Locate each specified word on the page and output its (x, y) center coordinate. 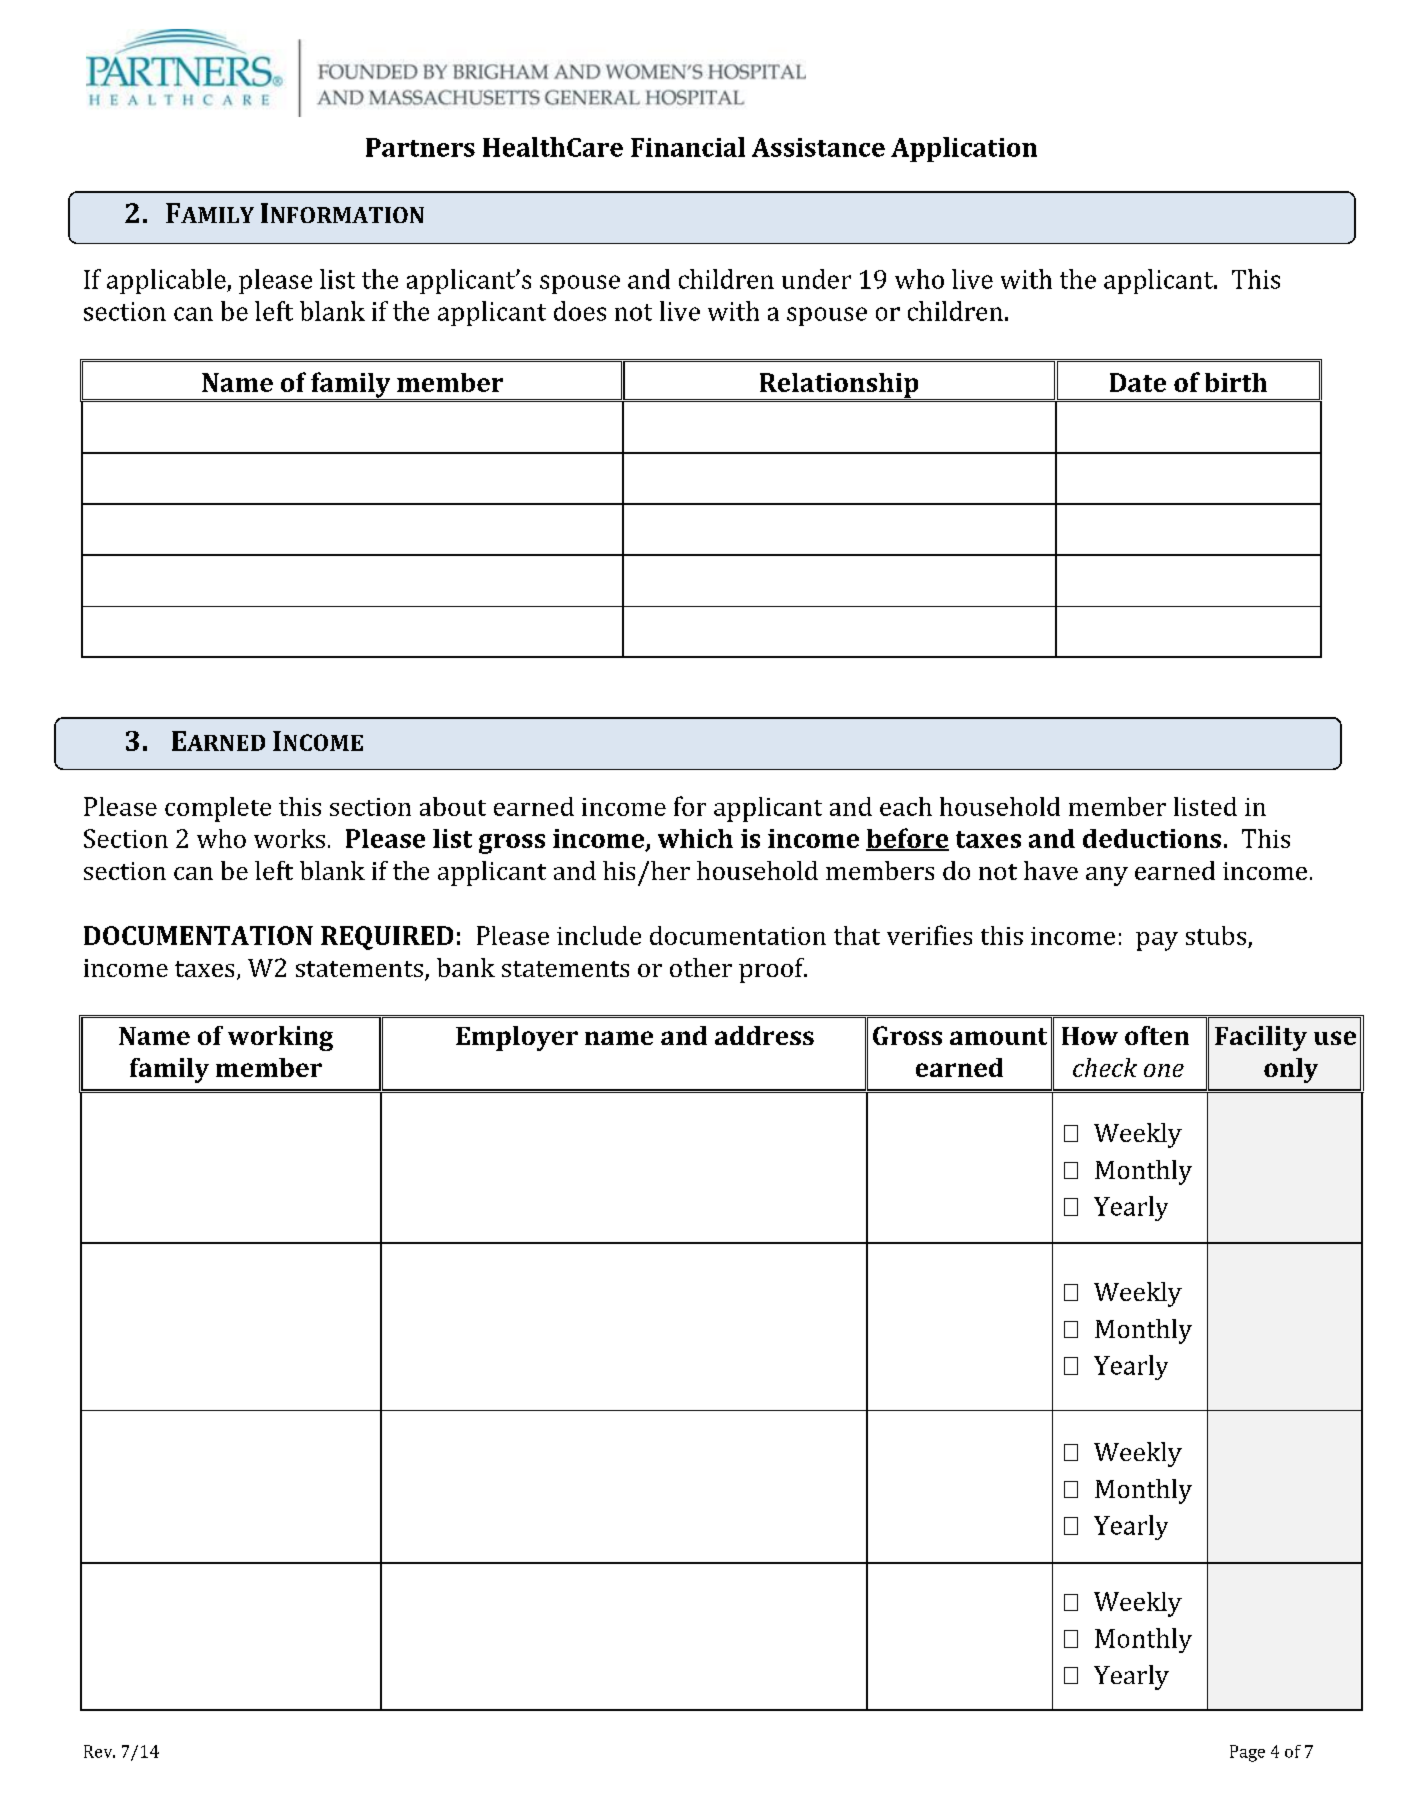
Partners (420, 147)
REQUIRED (387, 938)
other (701, 967)
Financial (688, 147)
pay (1157, 941)
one (1164, 1070)
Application (964, 149)
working (280, 1038)
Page (1247, 1753)
